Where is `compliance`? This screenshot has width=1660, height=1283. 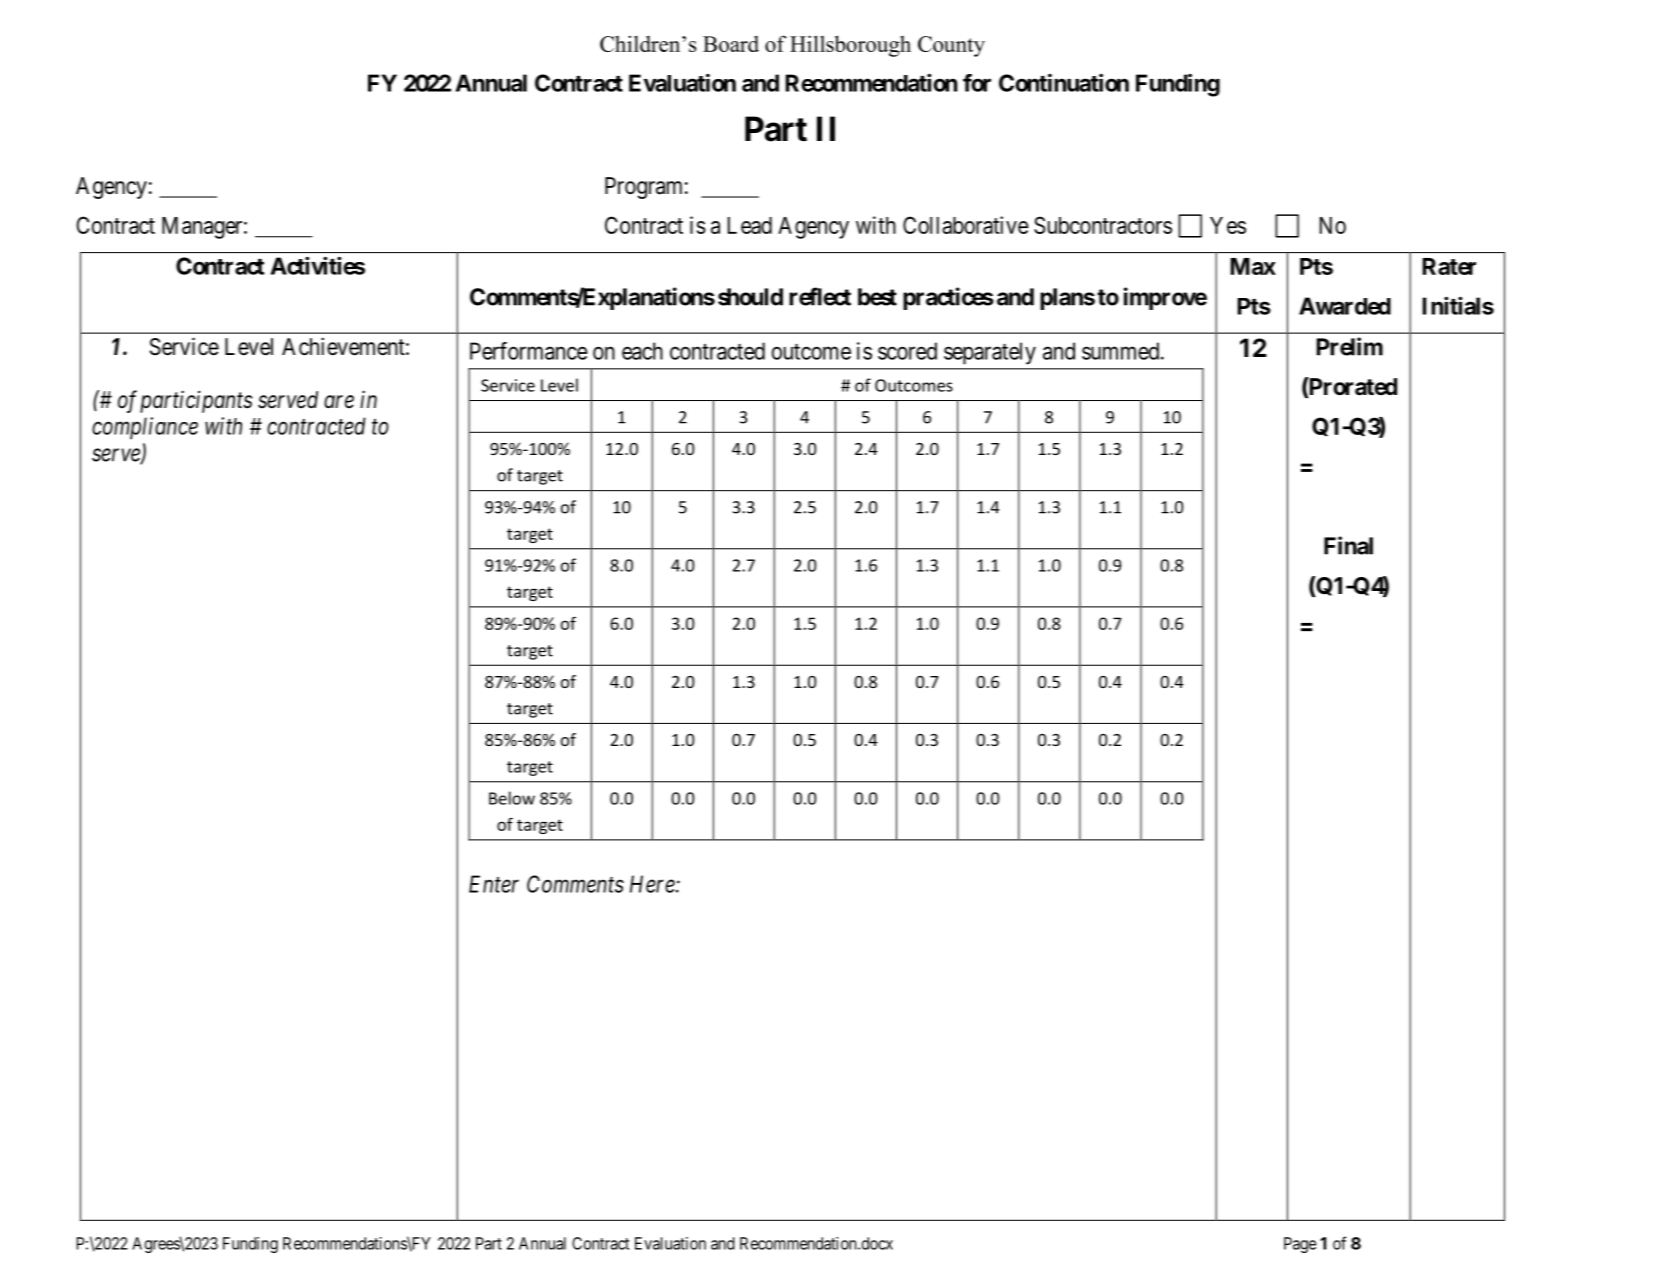 compliance is located at coordinates (145, 428).
